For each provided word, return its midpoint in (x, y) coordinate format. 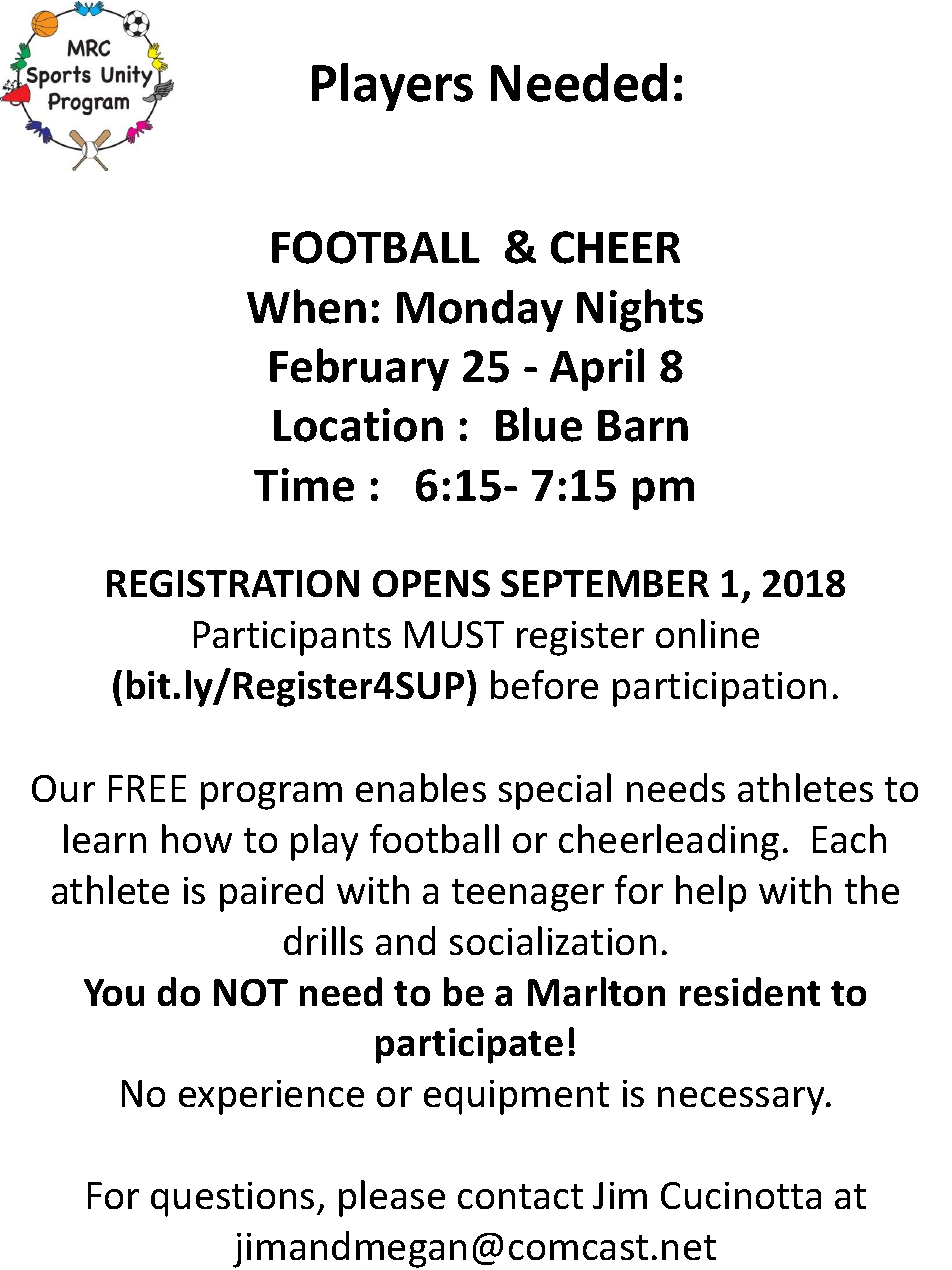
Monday (480, 311)
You (114, 992)
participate (469, 1046)
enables (421, 787)
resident (750, 991)
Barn (643, 426)
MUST (454, 634)
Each (849, 838)
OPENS (431, 583)
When (306, 306)
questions (232, 1199)
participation (719, 689)
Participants (292, 638)
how (197, 838)
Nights (640, 310)
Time (304, 485)
